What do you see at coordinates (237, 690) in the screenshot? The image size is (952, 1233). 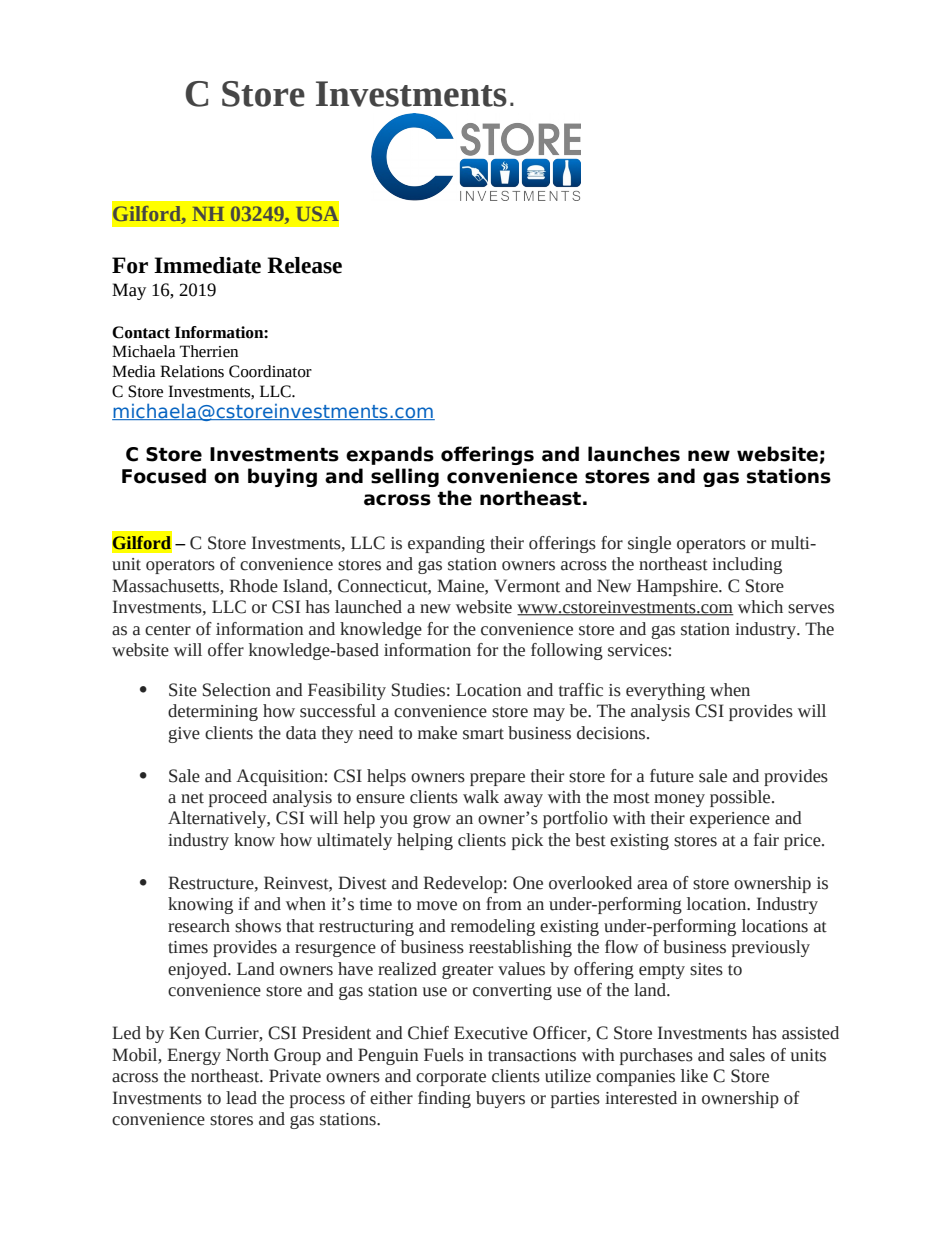 I see `Selection` at bounding box center [237, 690].
